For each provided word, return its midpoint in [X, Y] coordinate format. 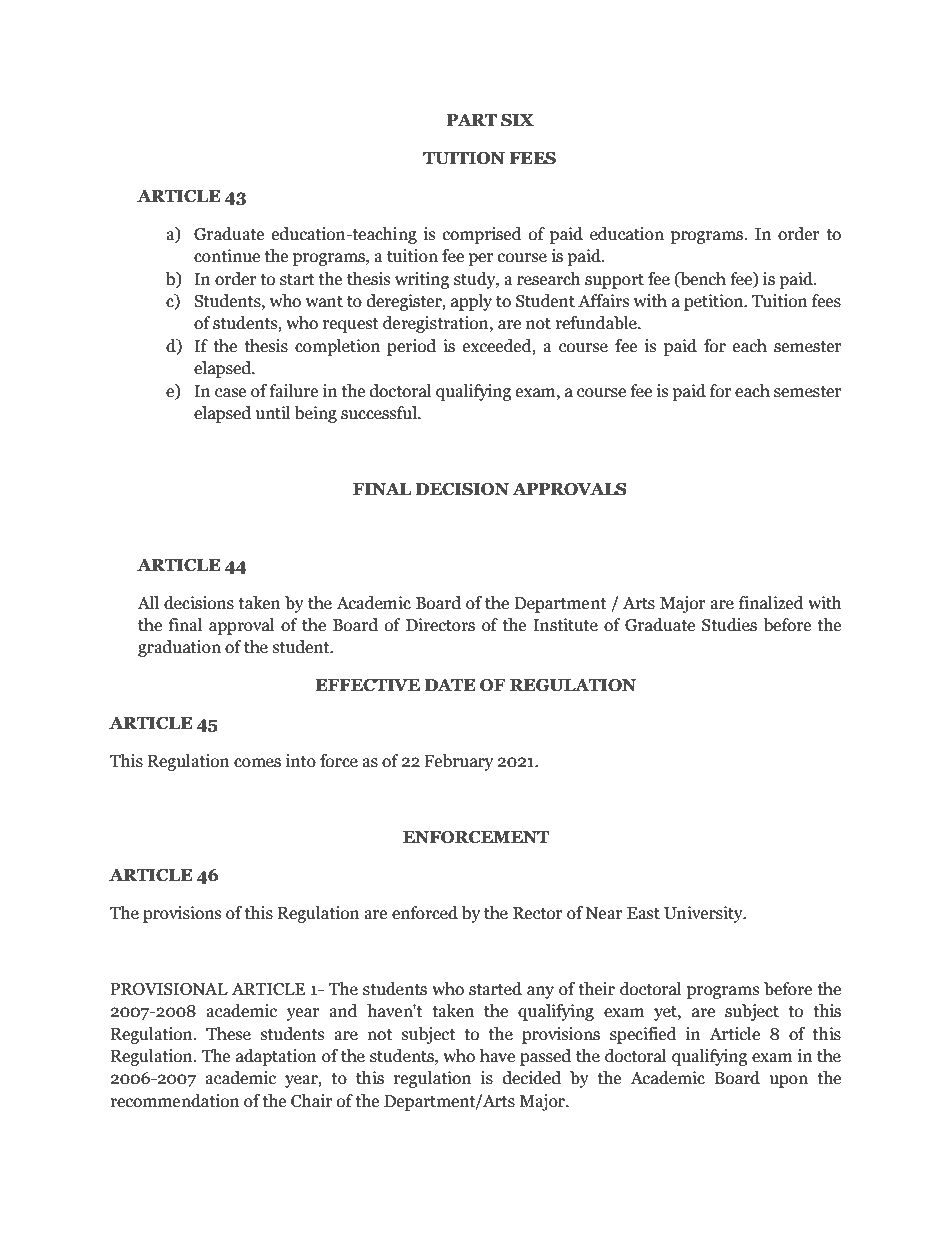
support [614, 281]
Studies [729, 625]
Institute [565, 625]
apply [471, 302]
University [704, 914]
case [230, 393]
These [228, 1034]
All [148, 602]
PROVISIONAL [169, 989]
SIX [517, 120]
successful [380, 413]
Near [604, 913]
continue [227, 256]
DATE [450, 685]
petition [715, 302]
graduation [179, 648]
